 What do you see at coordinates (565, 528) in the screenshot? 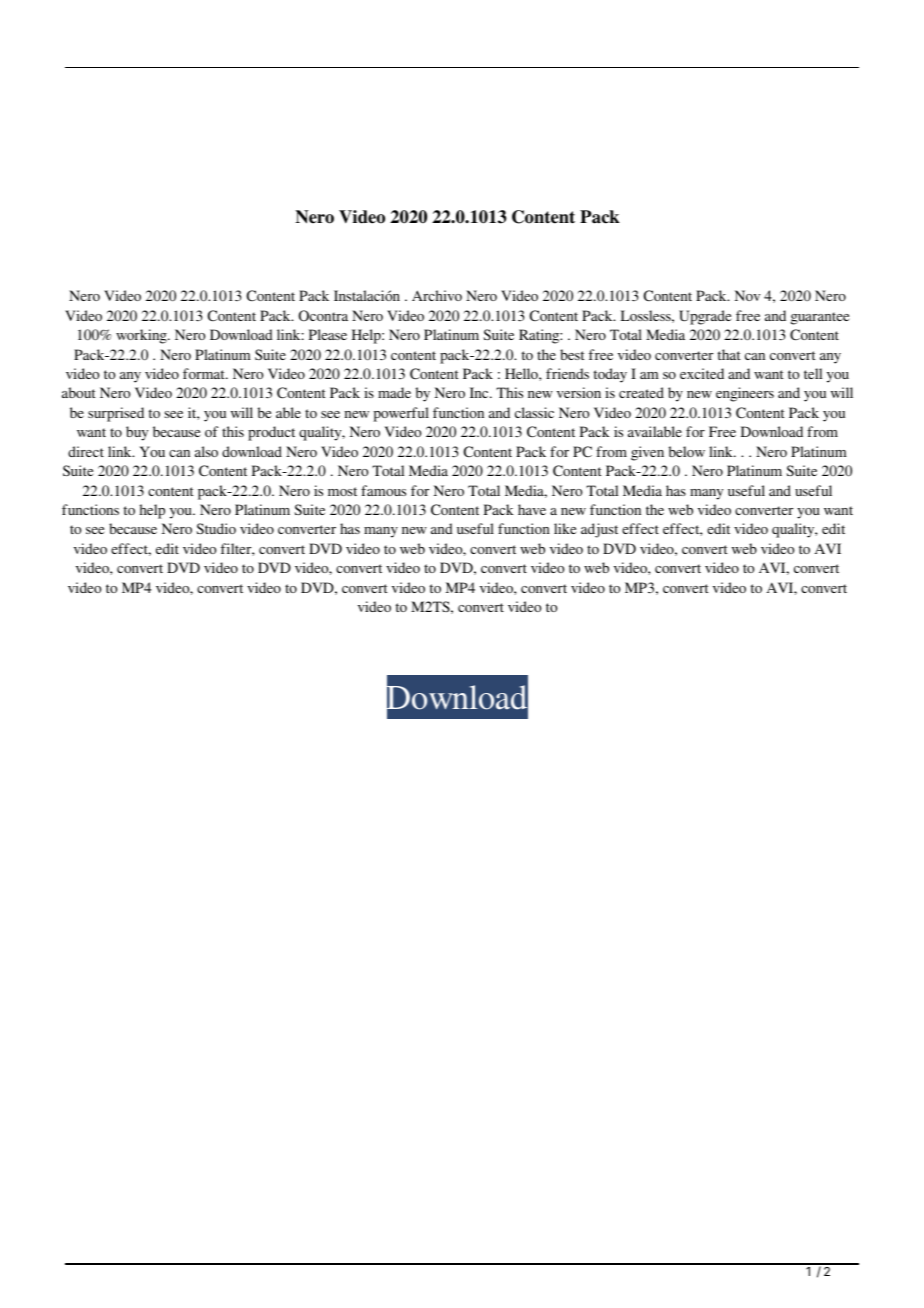
I see `like` at bounding box center [565, 528].
